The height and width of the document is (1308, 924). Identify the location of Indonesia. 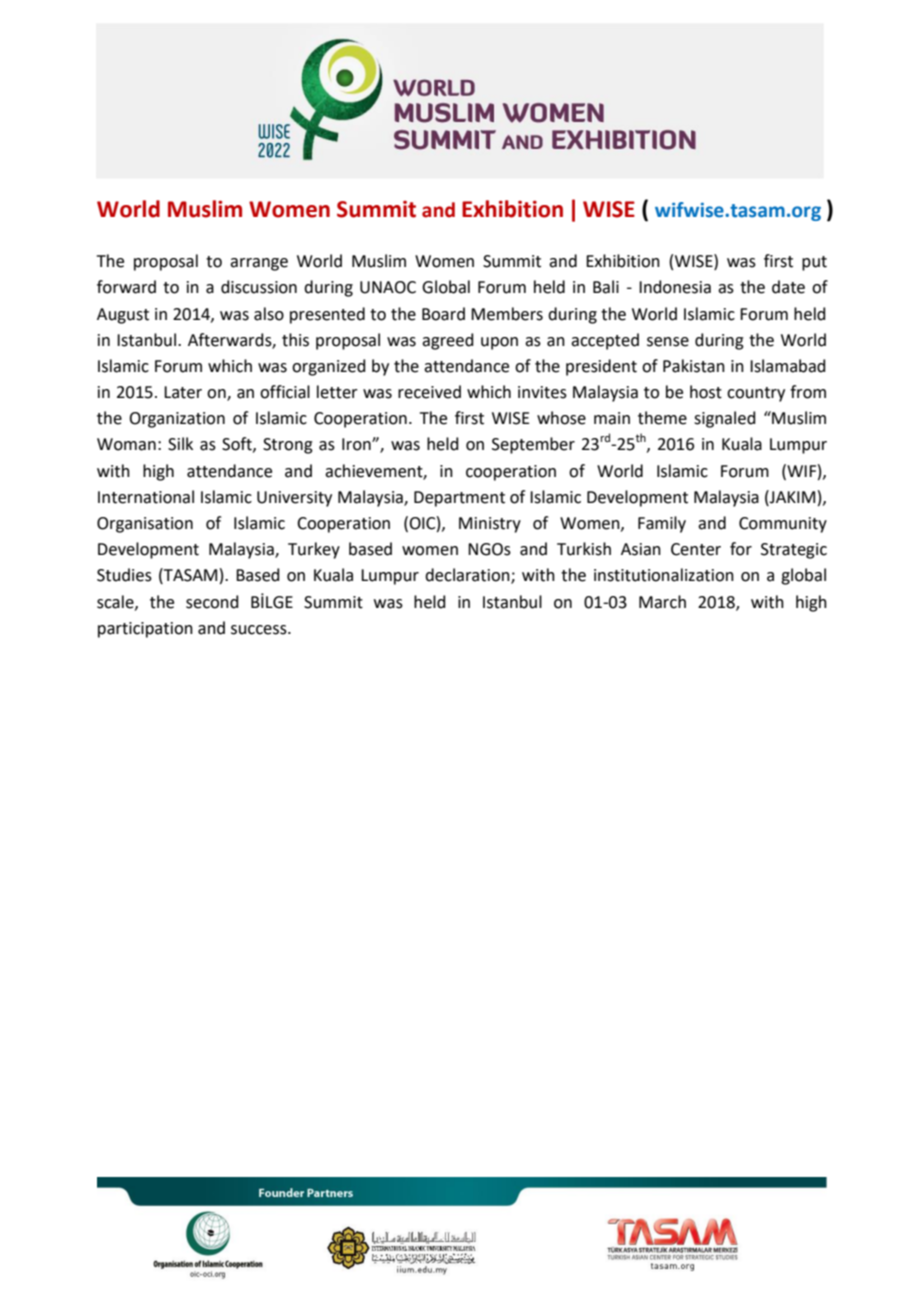
(675, 287).
